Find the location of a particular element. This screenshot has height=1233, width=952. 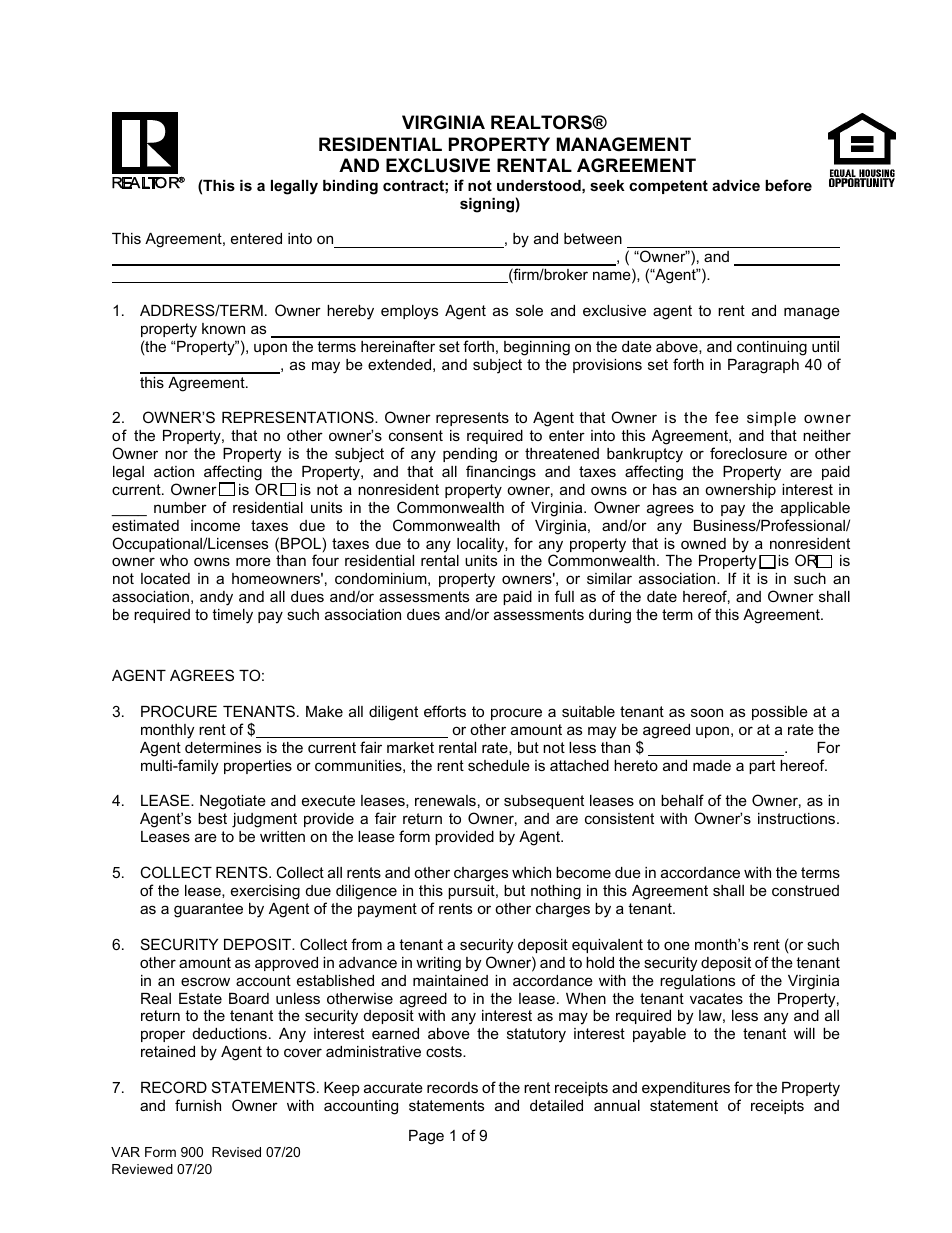

pending is located at coordinates (470, 455).
